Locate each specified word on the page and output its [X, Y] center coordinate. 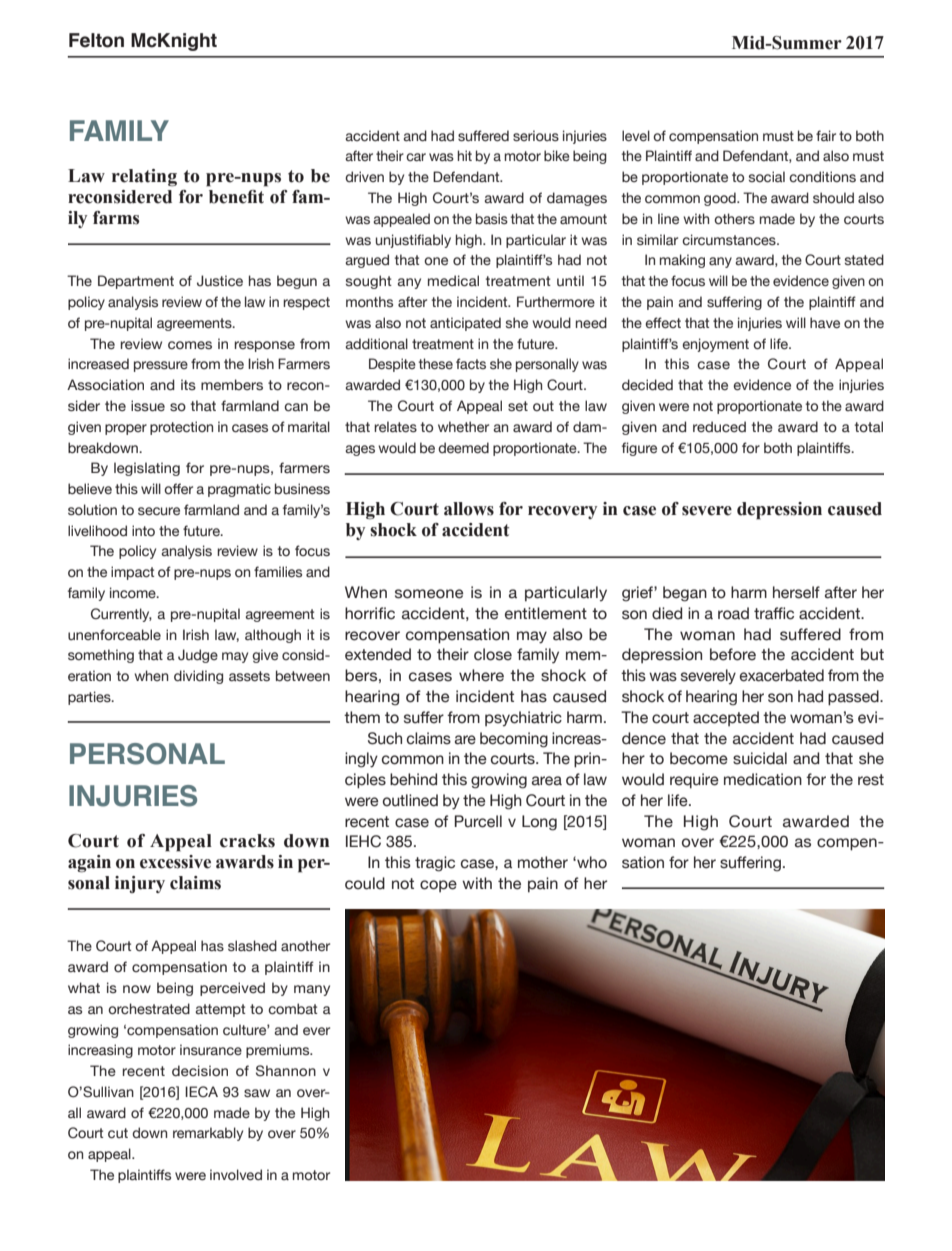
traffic [774, 613]
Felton [96, 40]
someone [429, 594]
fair [826, 135]
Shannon [286, 1070]
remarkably [208, 1134]
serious [536, 135]
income [134, 592]
